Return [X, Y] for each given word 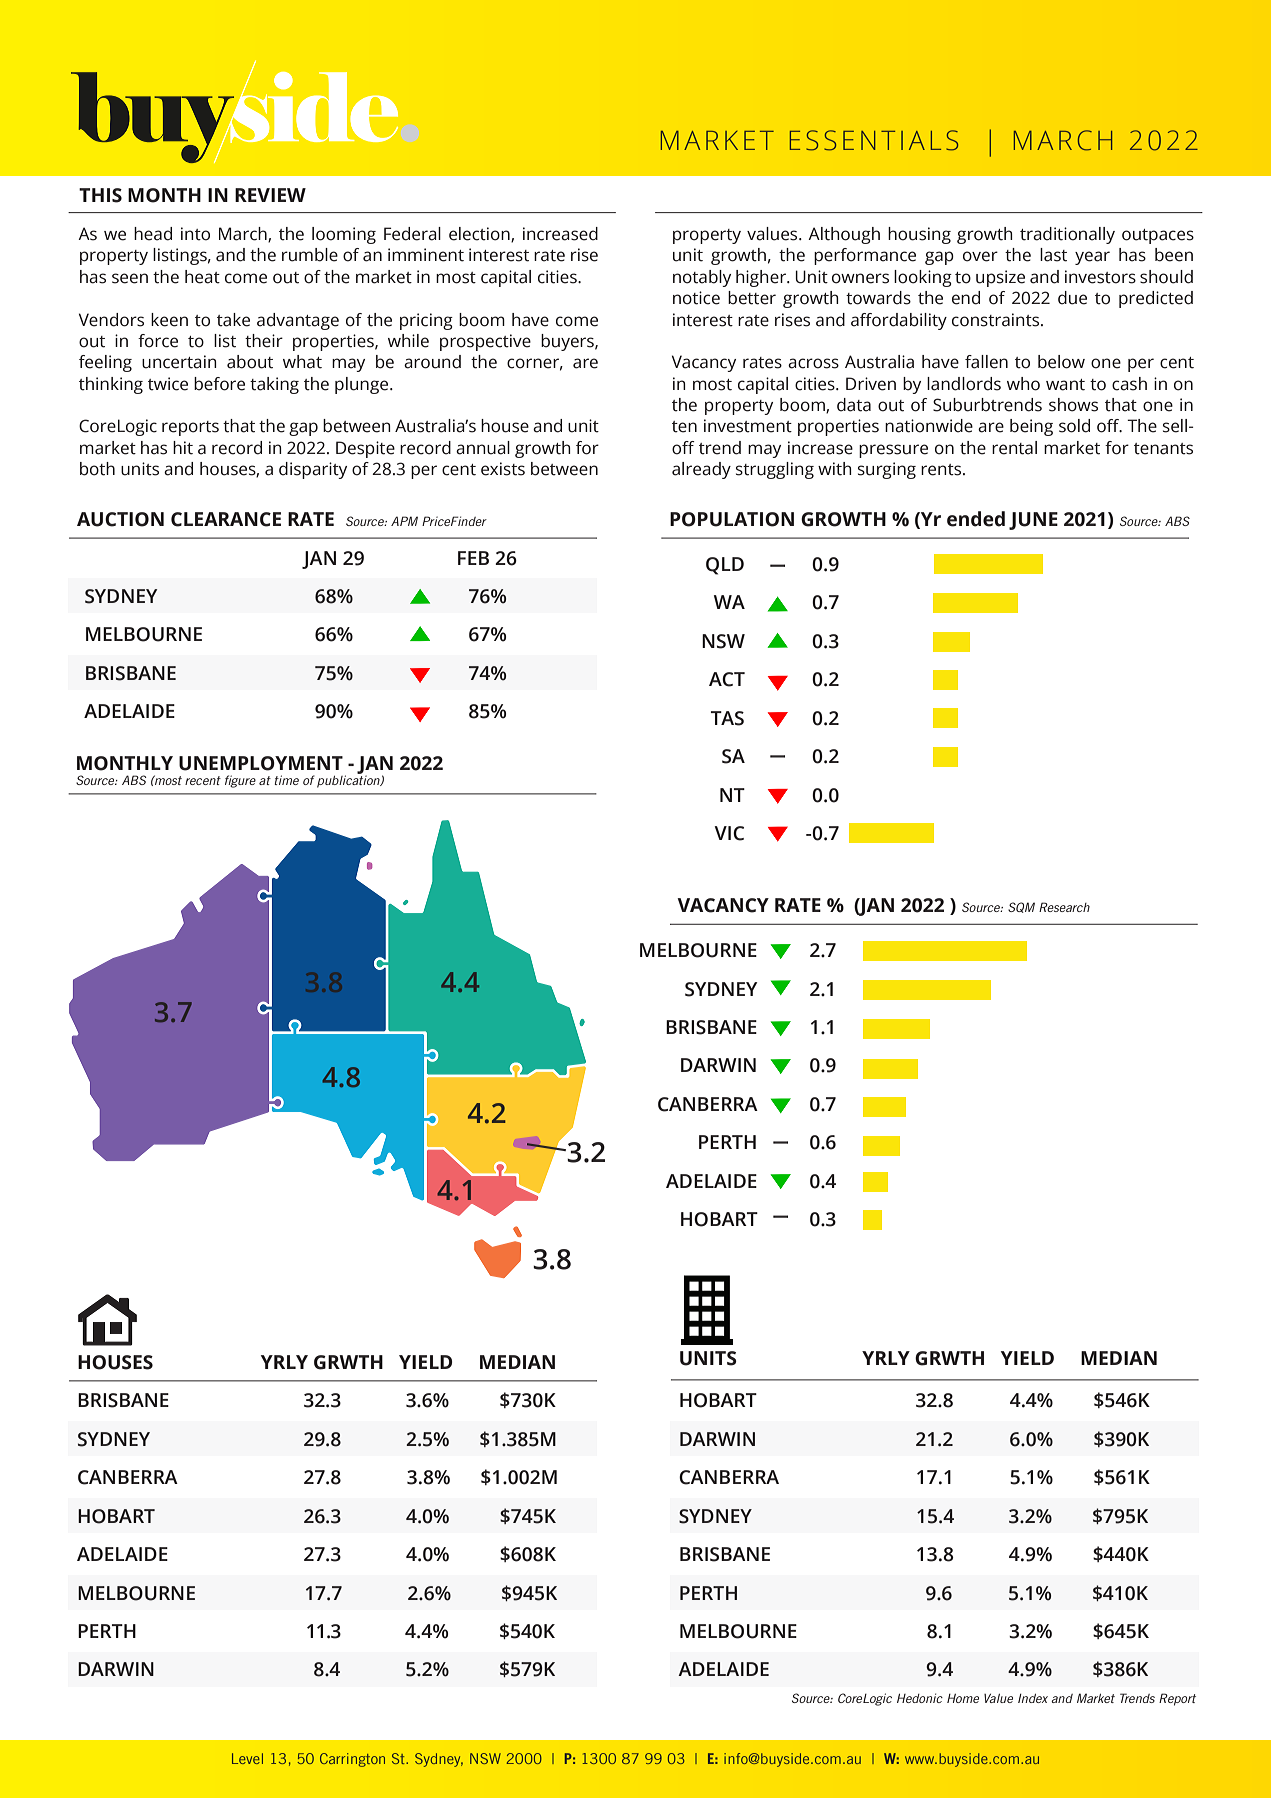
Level [247, 1758]
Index [1033, 1698]
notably [702, 278]
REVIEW [270, 195]
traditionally [1067, 235]
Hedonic [920, 1698]
